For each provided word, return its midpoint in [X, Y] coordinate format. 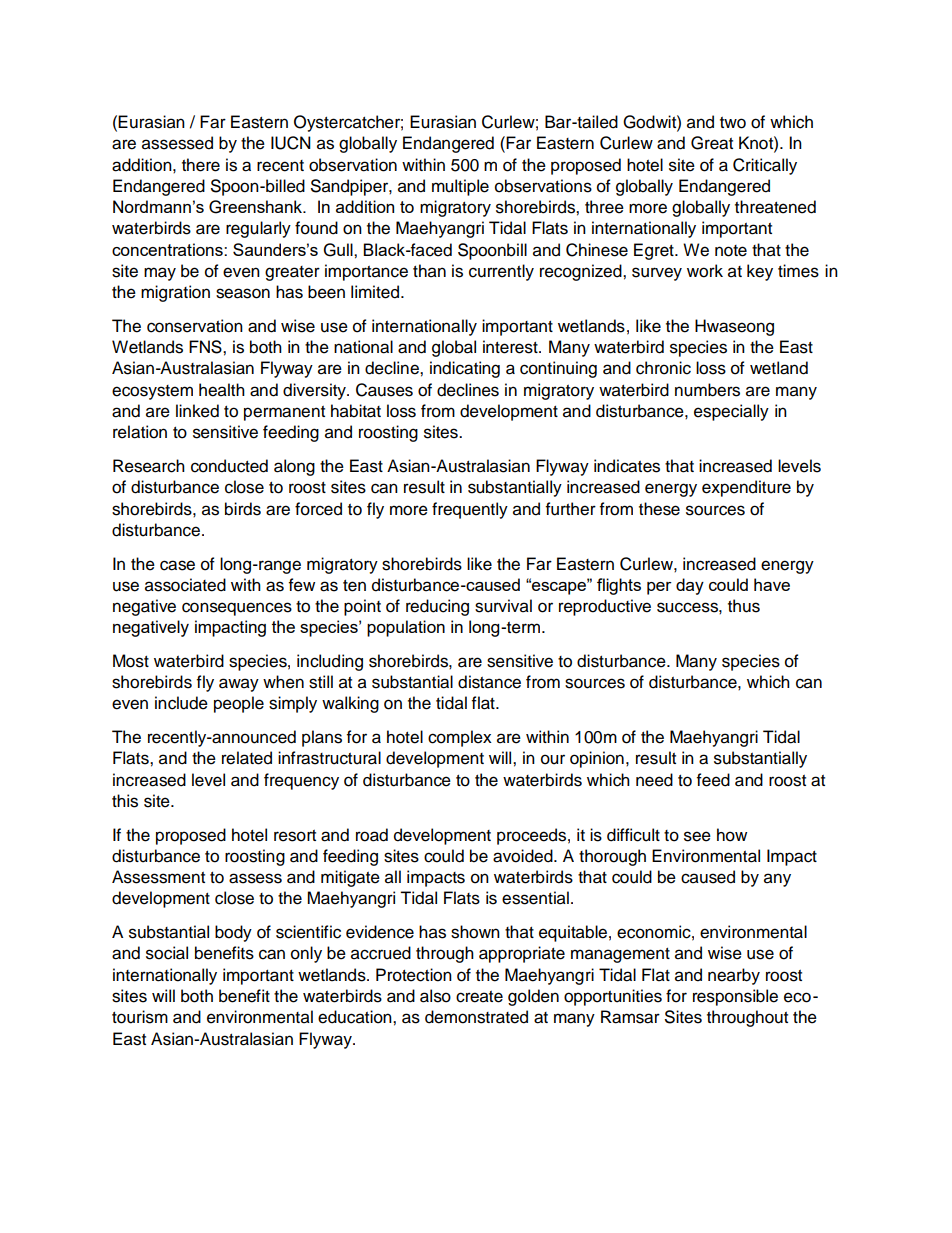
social [167, 953]
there [201, 165]
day [690, 586]
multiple [460, 187]
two [733, 123]
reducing [437, 607]
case [177, 565]
